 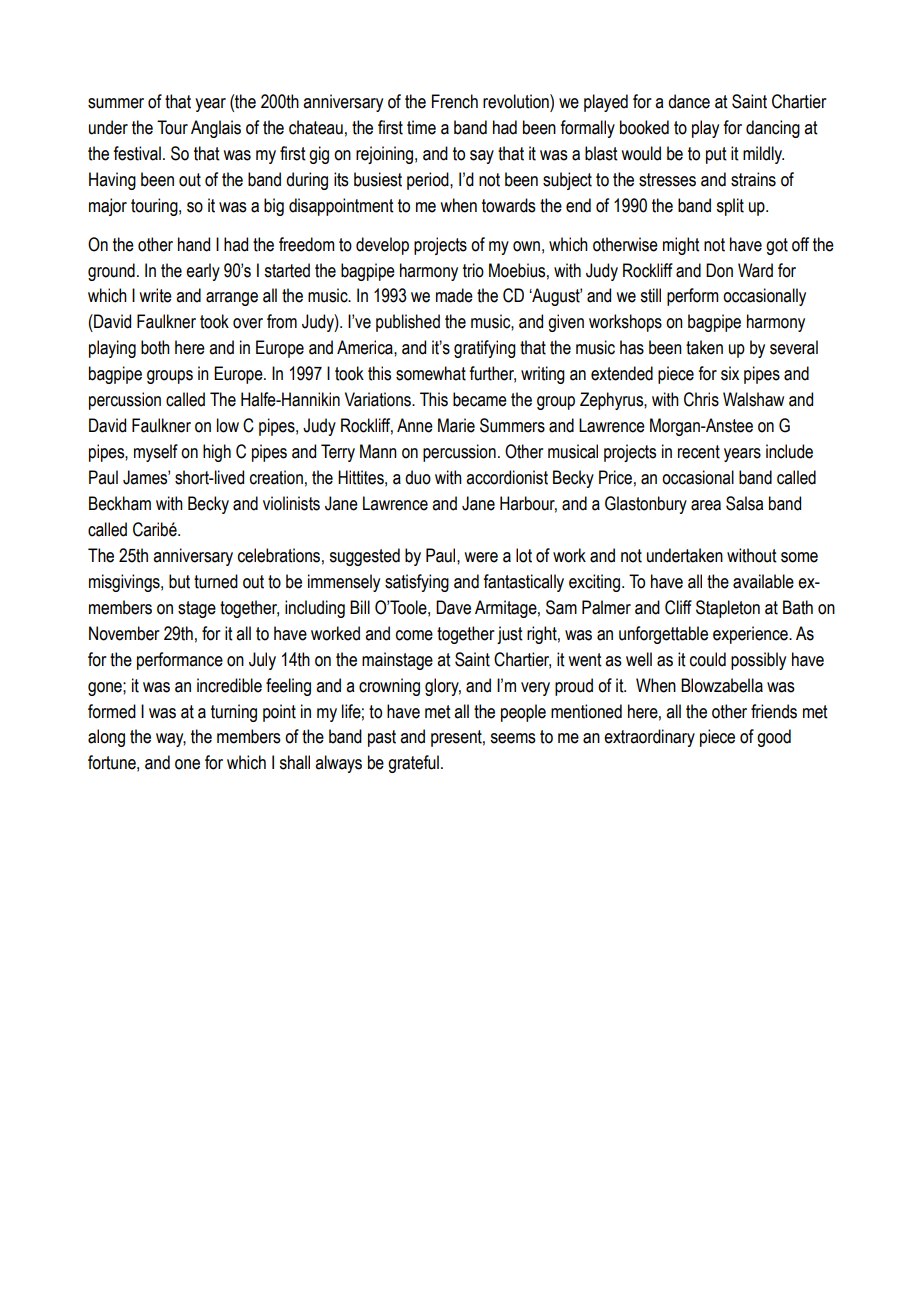 I want to click on recent, so click(x=699, y=452).
